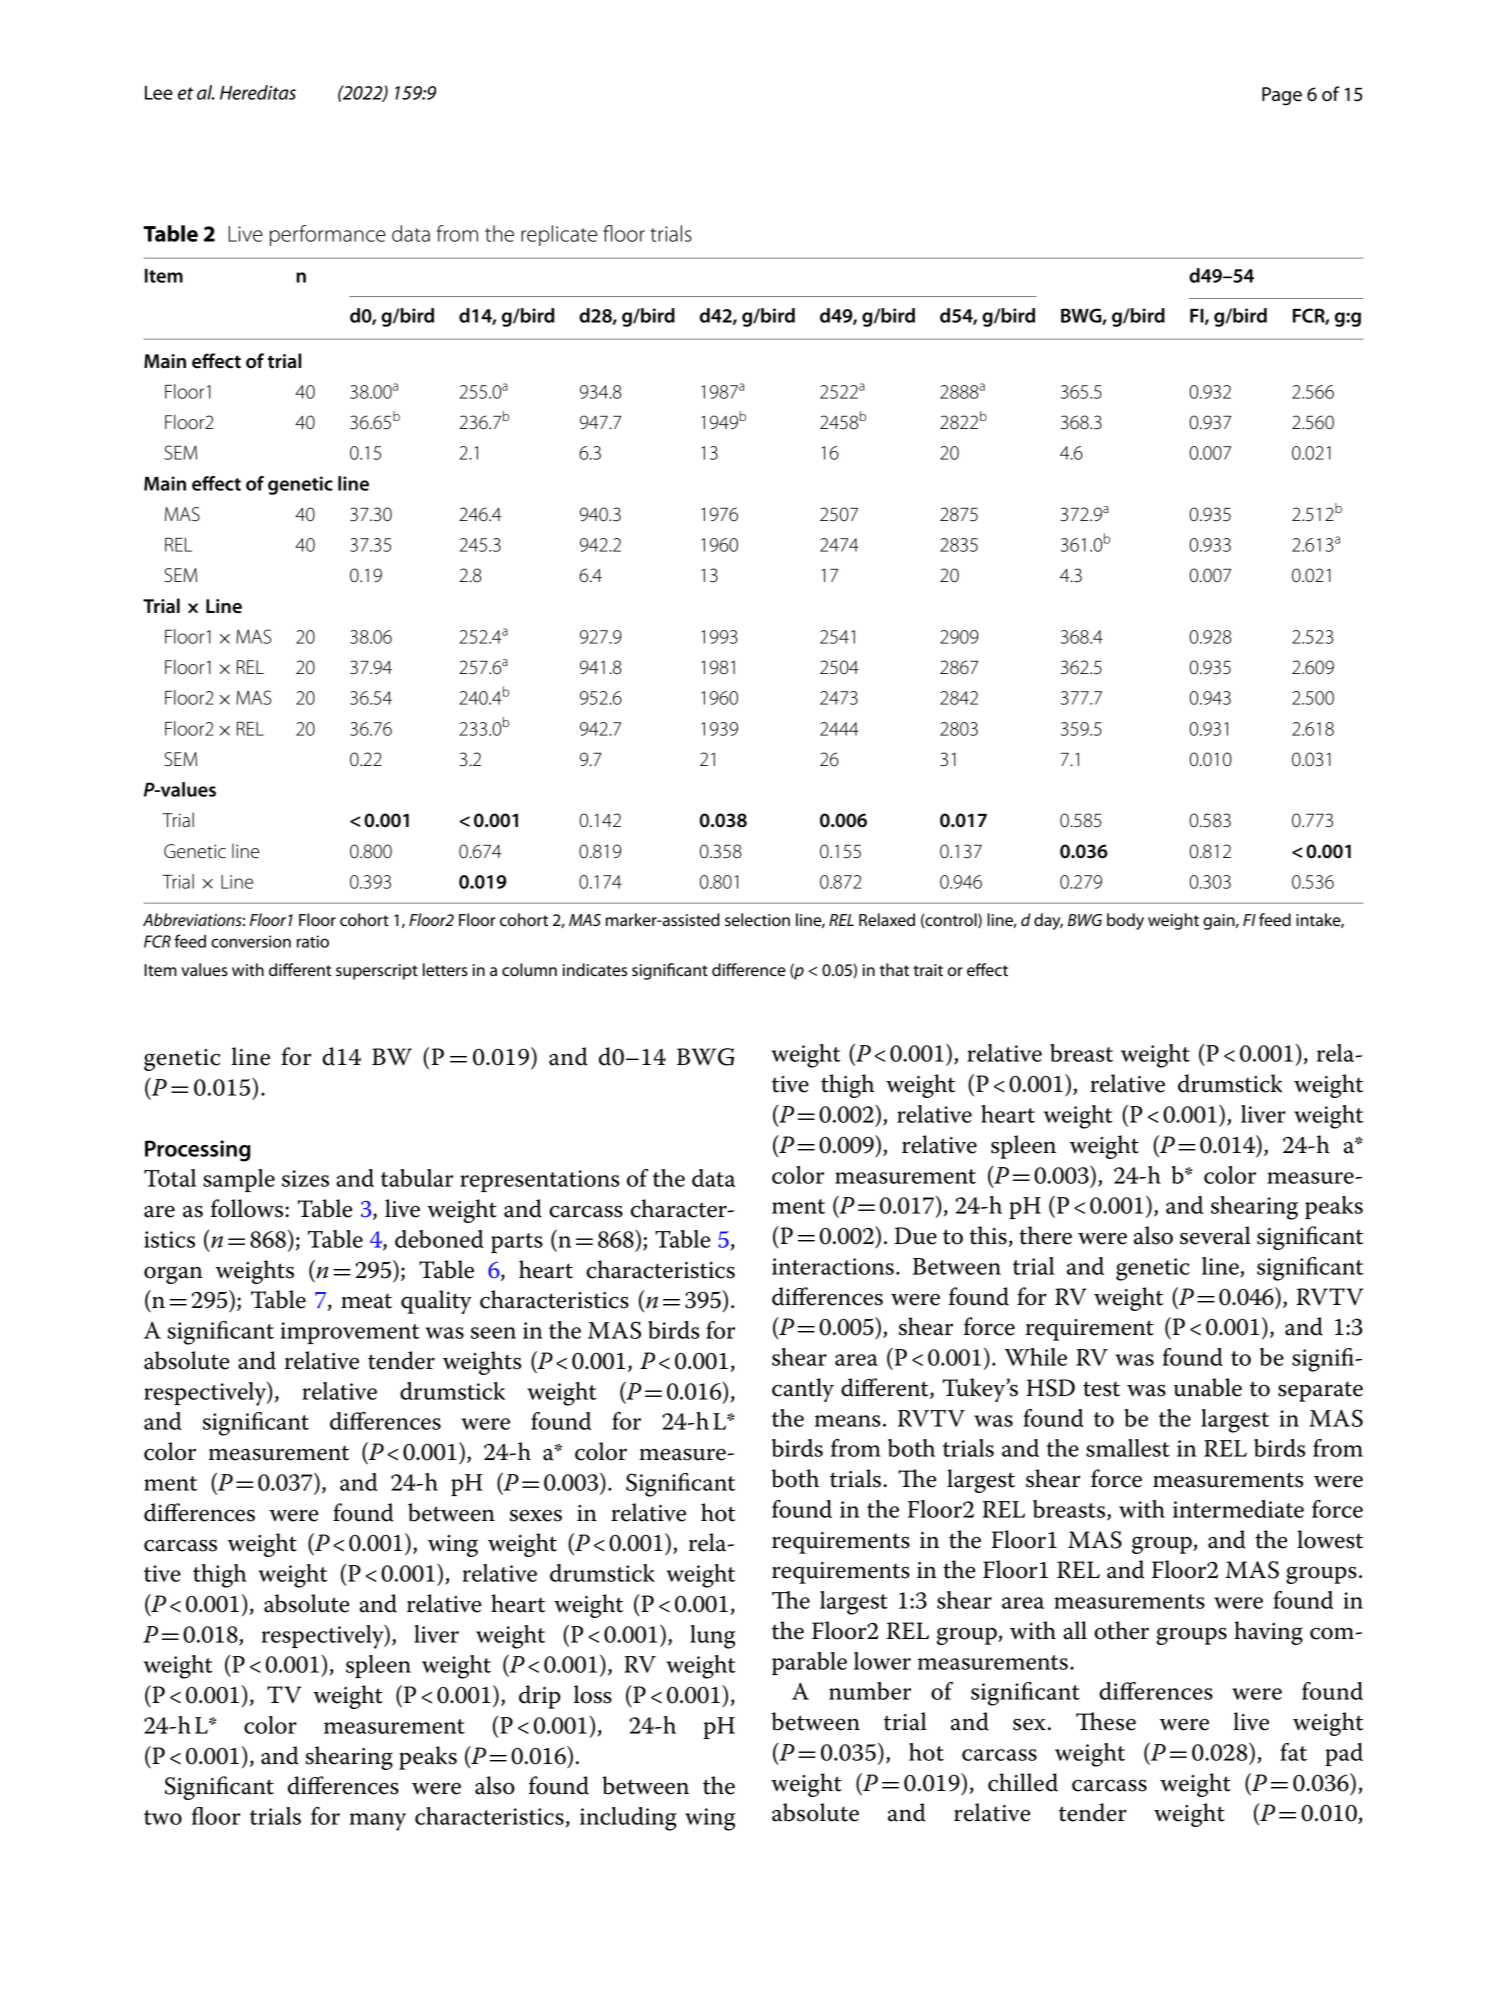 This screenshot has width=1507, height=2002. Describe the element at coordinates (1293, 1752) in the screenshot. I see `fat` at that location.
